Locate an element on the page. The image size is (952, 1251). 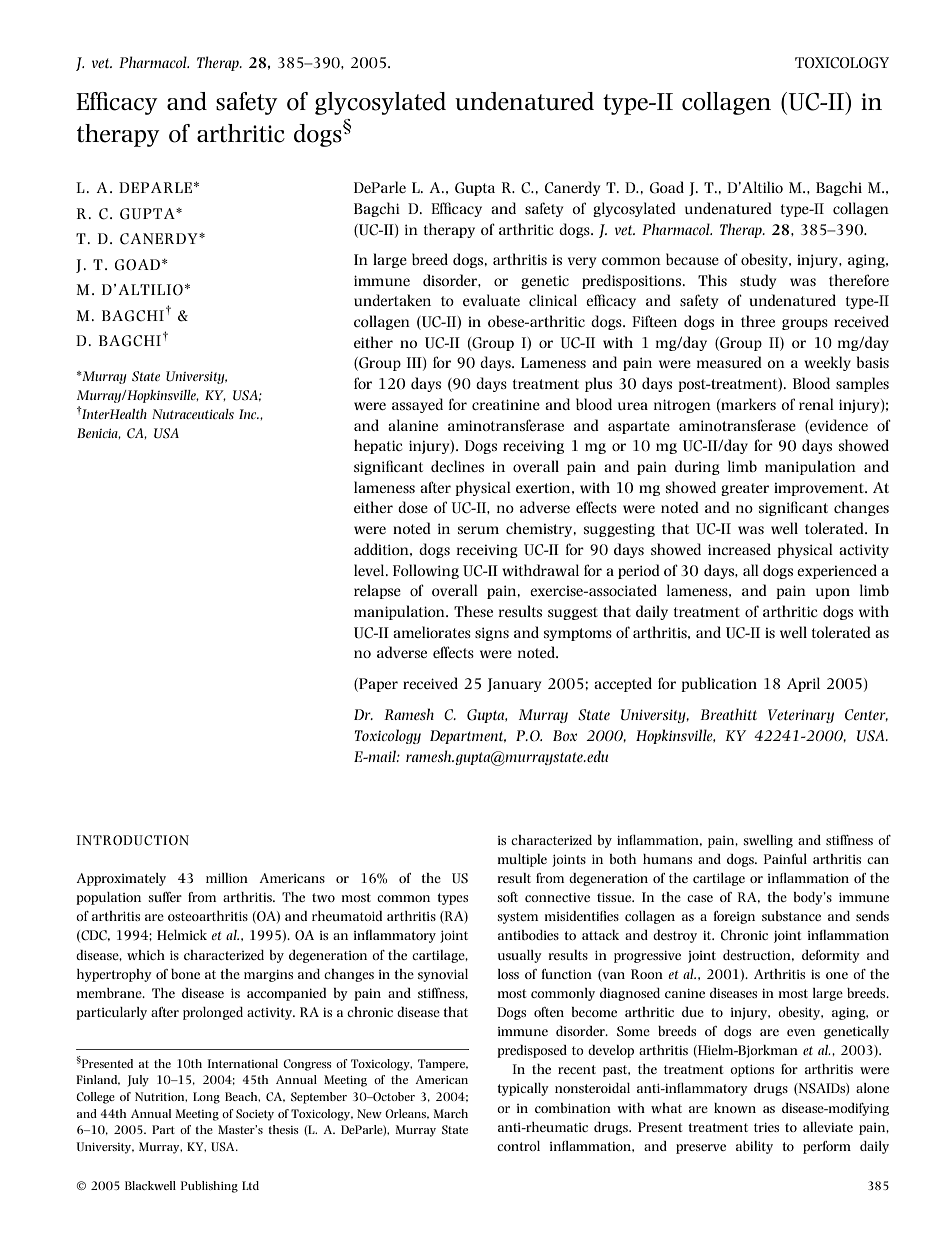
These is located at coordinates (473, 611).
